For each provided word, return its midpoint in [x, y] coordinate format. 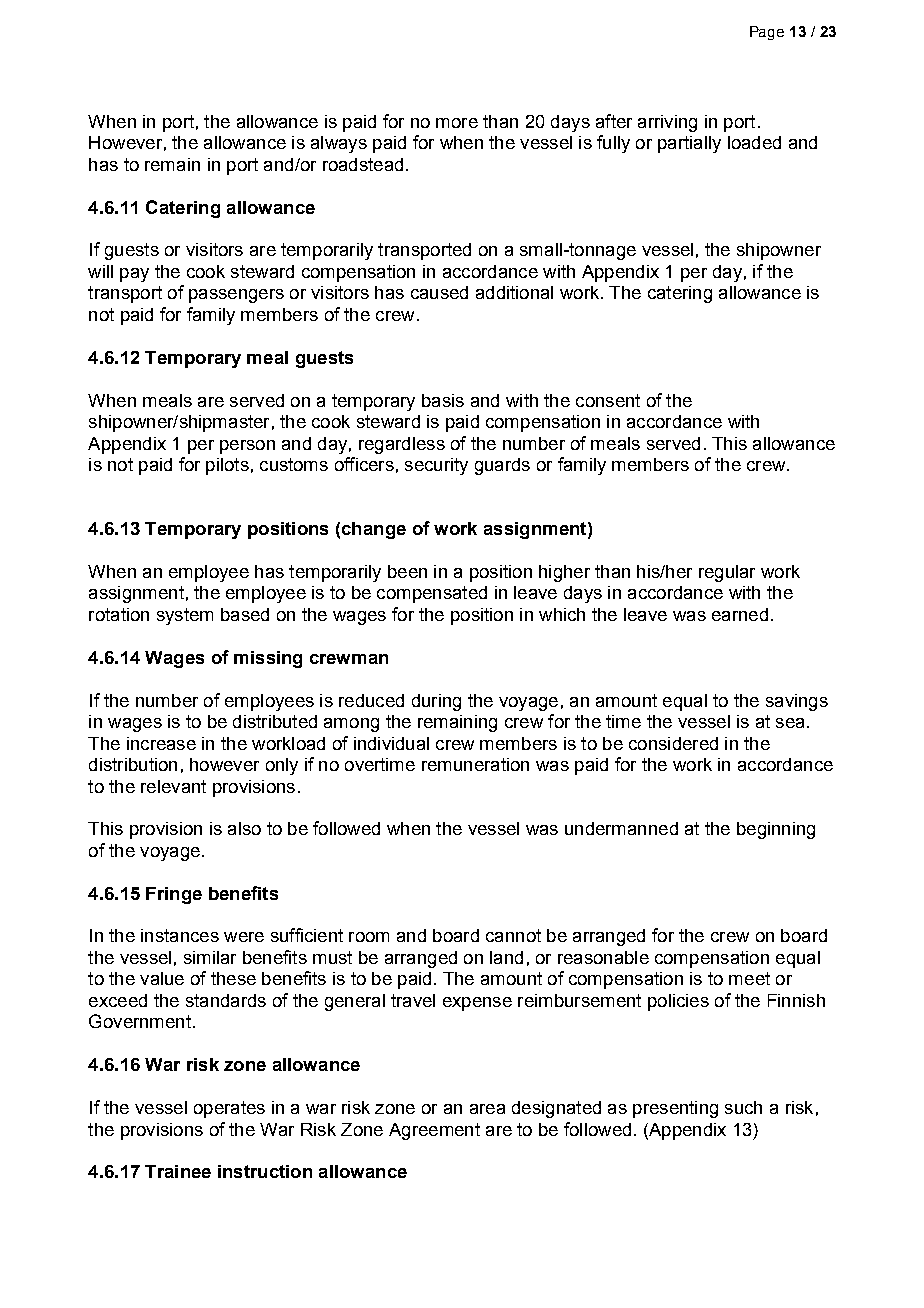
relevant [173, 786]
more [457, 123]
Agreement [434, 1131]
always [339, 144]
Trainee [178, 1171]
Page [767, 33]
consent [608, 400]
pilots [227, 466]
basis [443, 400]
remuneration [475, 764]
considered [673, 743]
